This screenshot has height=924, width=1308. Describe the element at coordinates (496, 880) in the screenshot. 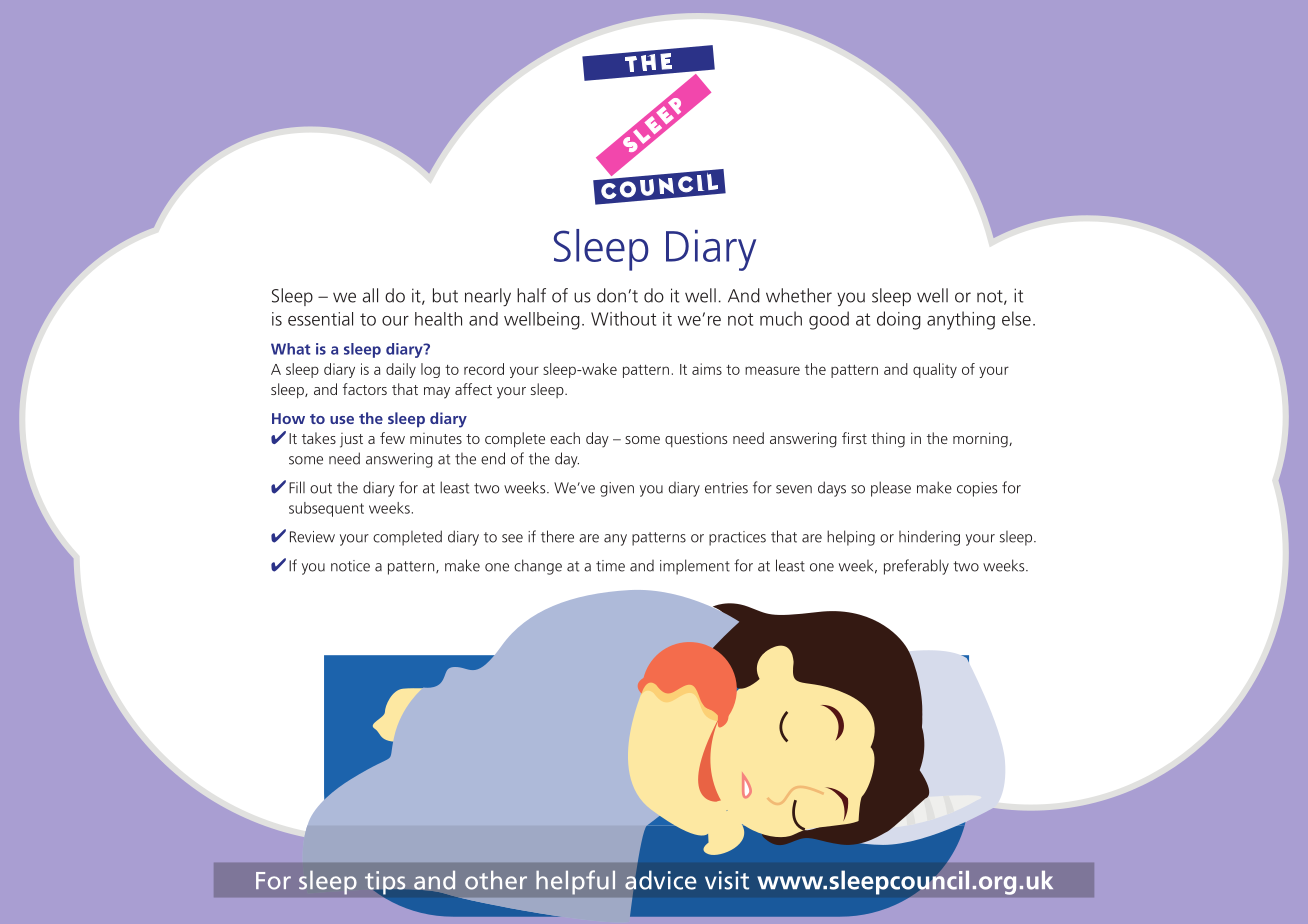

I see `other` at that location.
